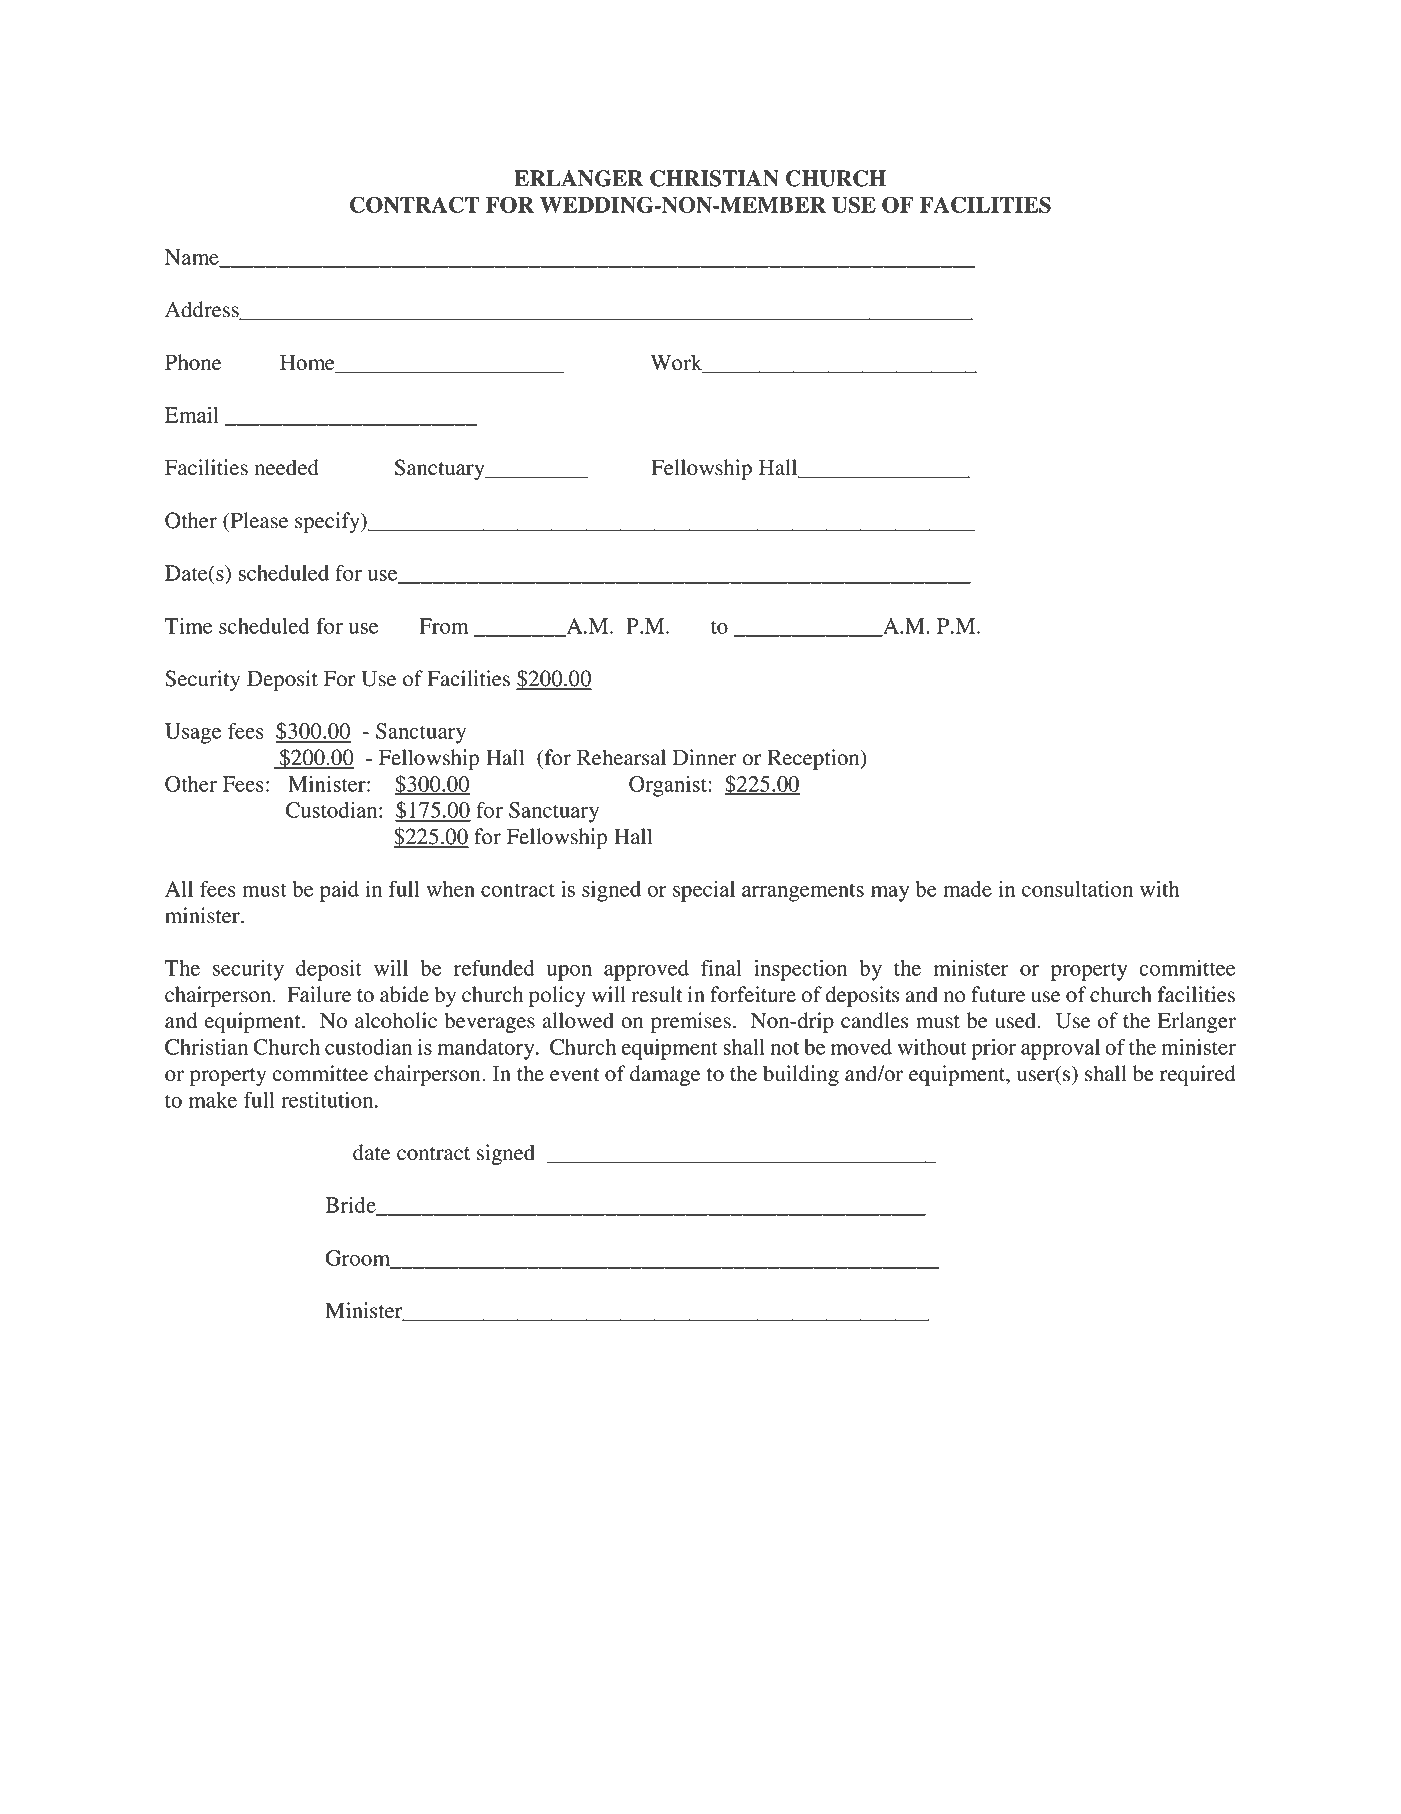 This screenshot has height=1814, width=1401. What do you see at coordinates (814, 759) in the screenshot?
I see `Reception` at bounding box center [814, 759].
